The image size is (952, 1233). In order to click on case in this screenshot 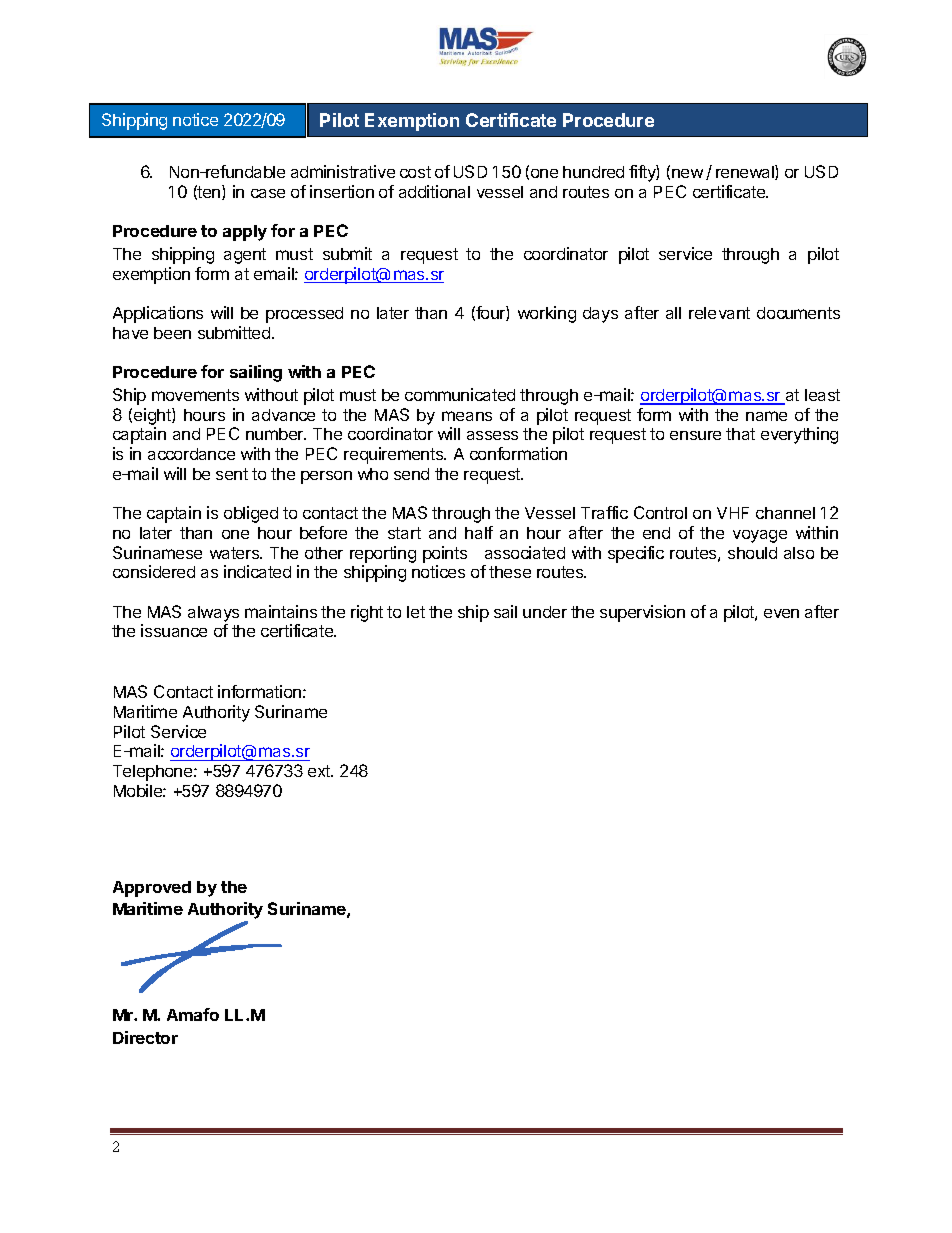, I will do `click(268, 193)`.
